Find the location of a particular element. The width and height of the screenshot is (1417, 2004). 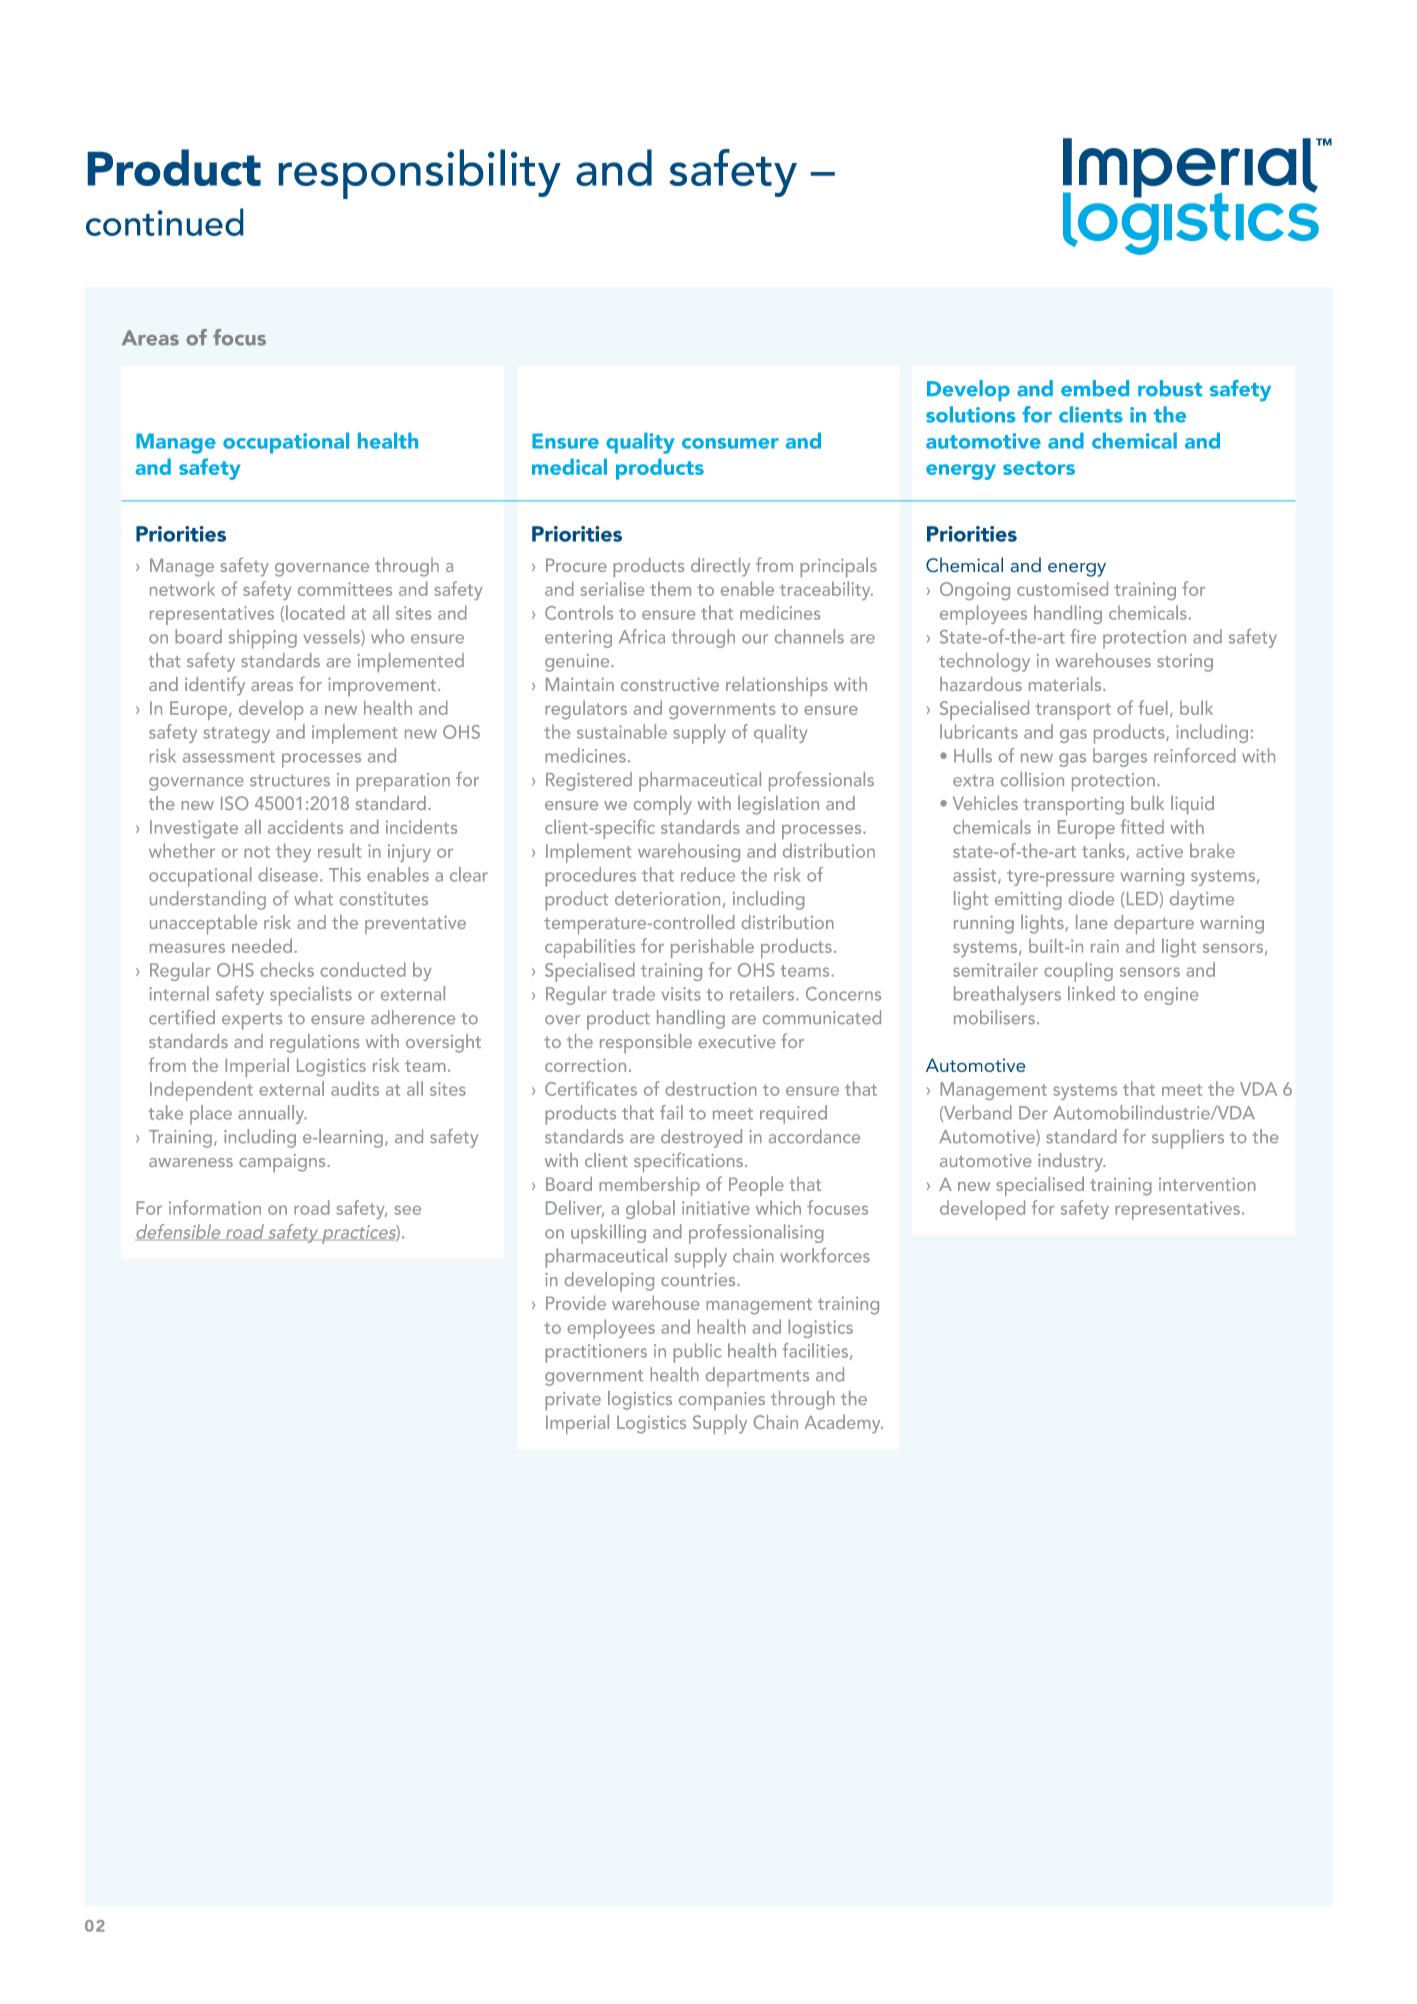

private is located at coordinates (573, 1401).
